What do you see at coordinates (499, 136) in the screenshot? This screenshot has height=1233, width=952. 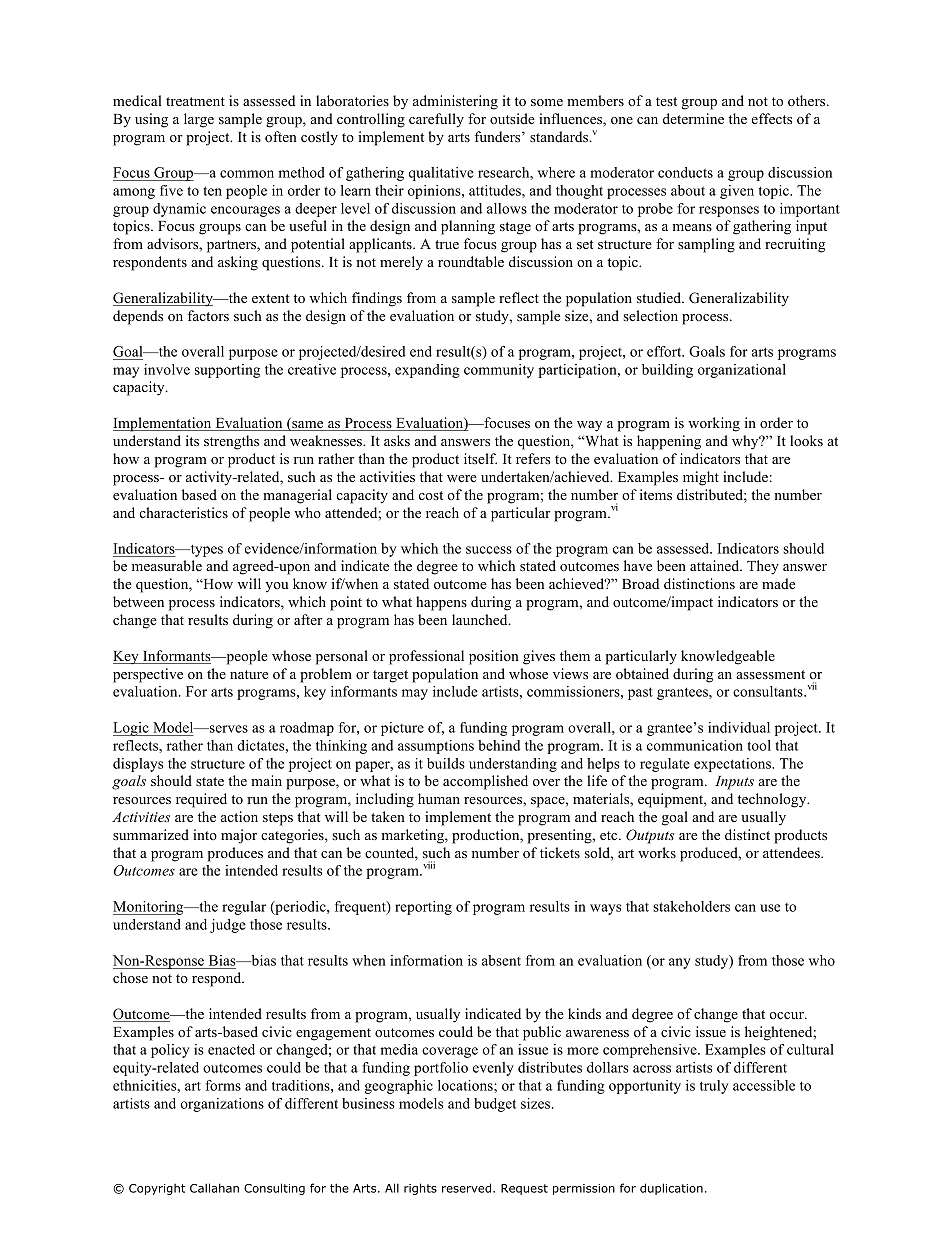 I see `funders` at bounding box center [499, 136].
